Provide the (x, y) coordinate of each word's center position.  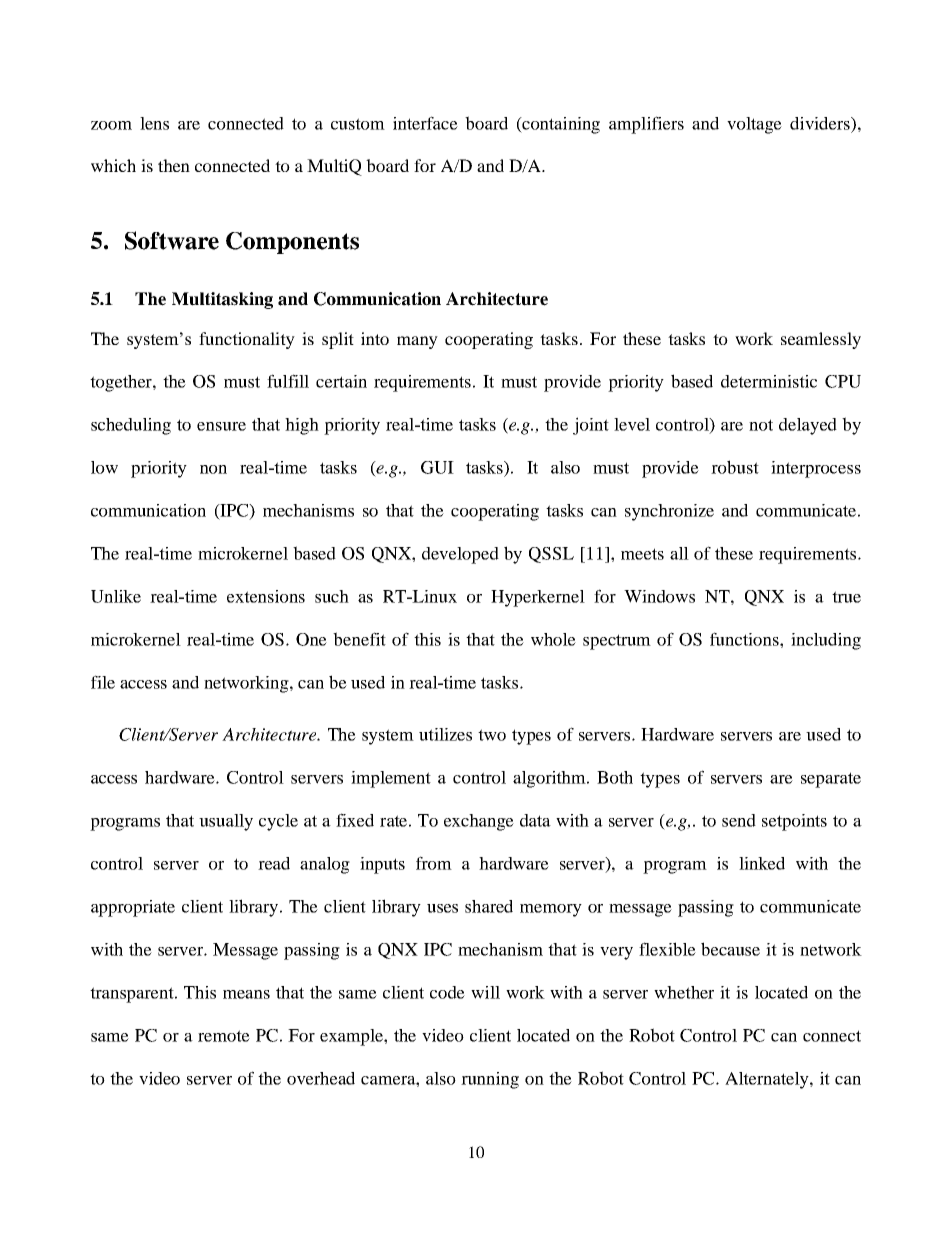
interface (425, 123)
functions (745, 639)
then (174, 165)
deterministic (769, 381)
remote (224, 1036)
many (417, 342)
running (490, 1080)
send (739, 820)
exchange (479, 822)
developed (460, 555)
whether (684, 992)
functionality (247, 340)
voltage (754, 125)
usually (226, 822)
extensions (266, 596)
